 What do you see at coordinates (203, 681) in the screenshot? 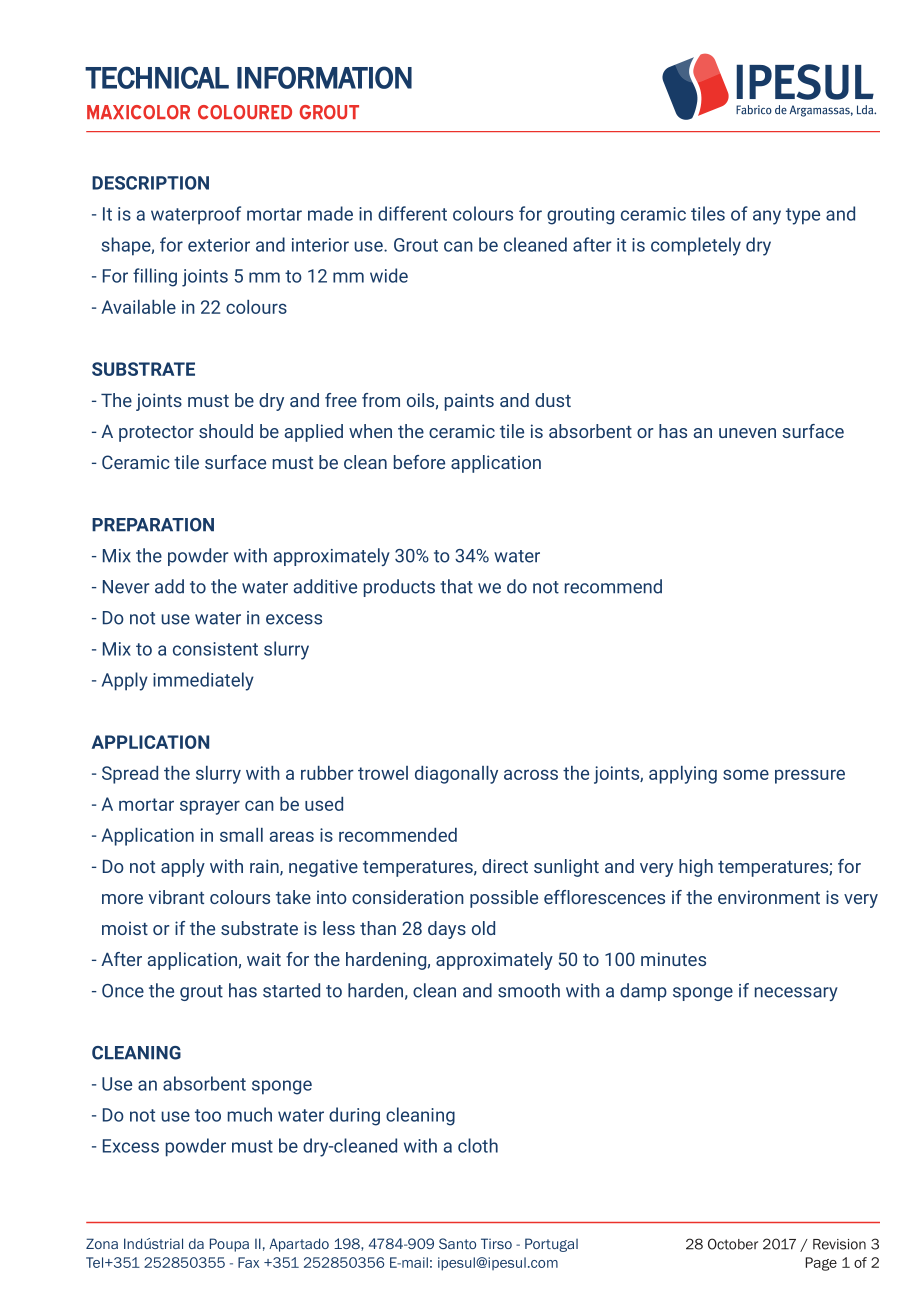
I see `immediately` at bounding box center [203, 681].
